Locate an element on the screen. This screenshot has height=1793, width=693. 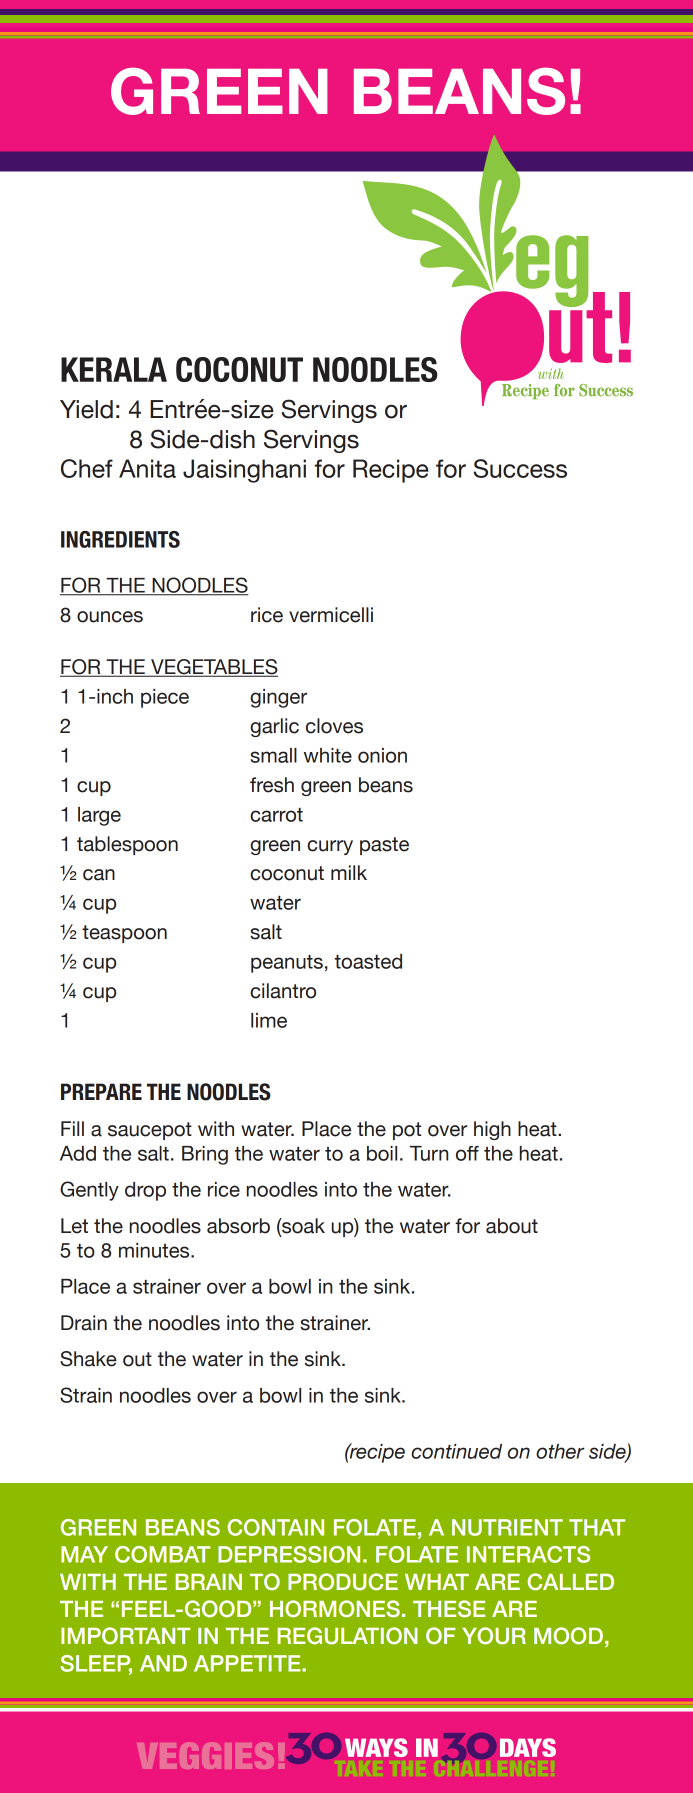
KERALA is located at coordinates (114, 369).
